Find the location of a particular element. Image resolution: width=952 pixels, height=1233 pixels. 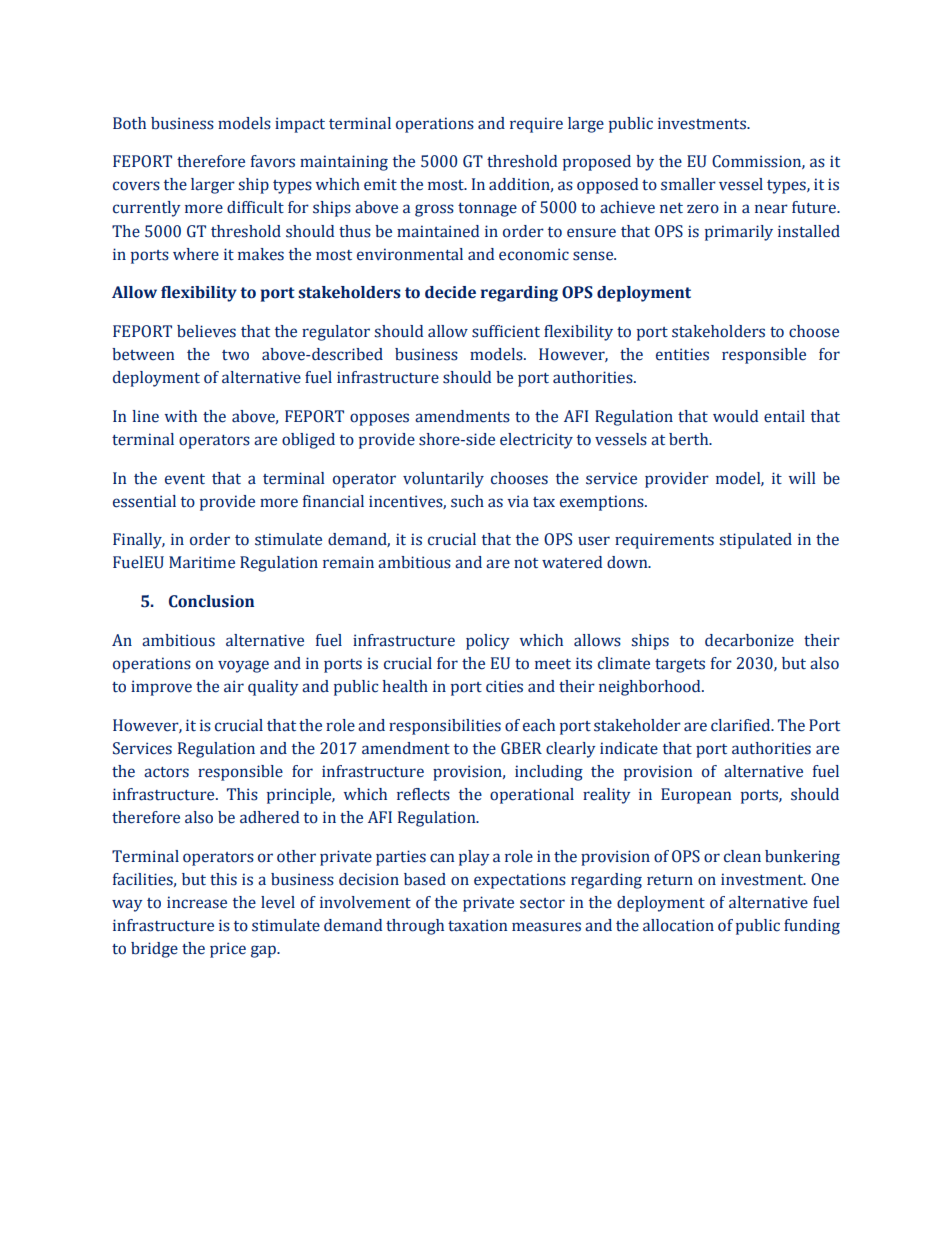

tonnage is located at coordinates (487, 210).
